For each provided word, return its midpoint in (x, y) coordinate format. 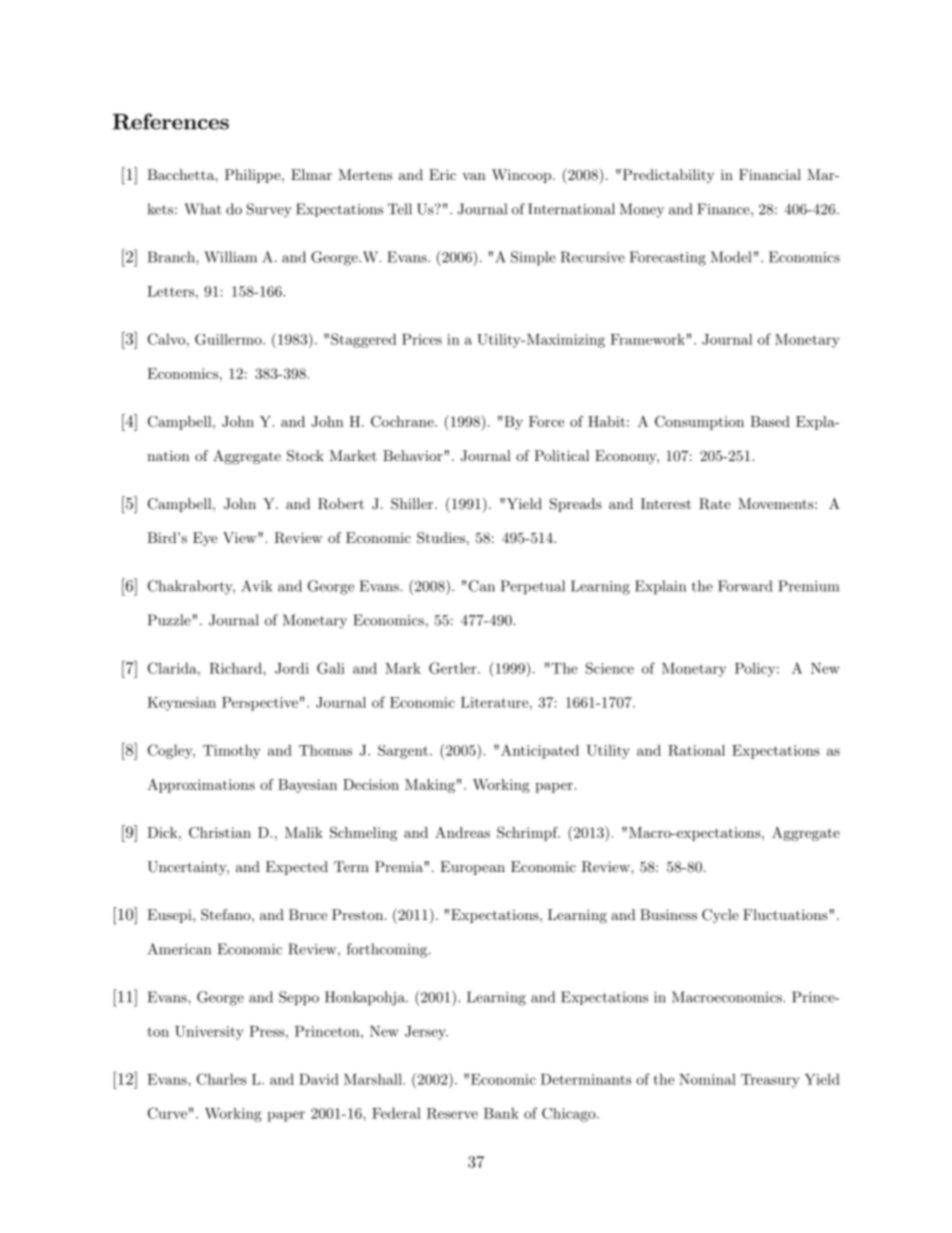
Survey (269, 210)
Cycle (720, 916)
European (472, 868)
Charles (222, 1079)
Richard (236, 668)
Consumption (699, 423)
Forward (745, 586)
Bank (501, 1113)
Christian (220, 832)
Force (546, 421)
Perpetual (533, 587)
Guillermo (229, 339)
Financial (770, 174)
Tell (400, 209)
